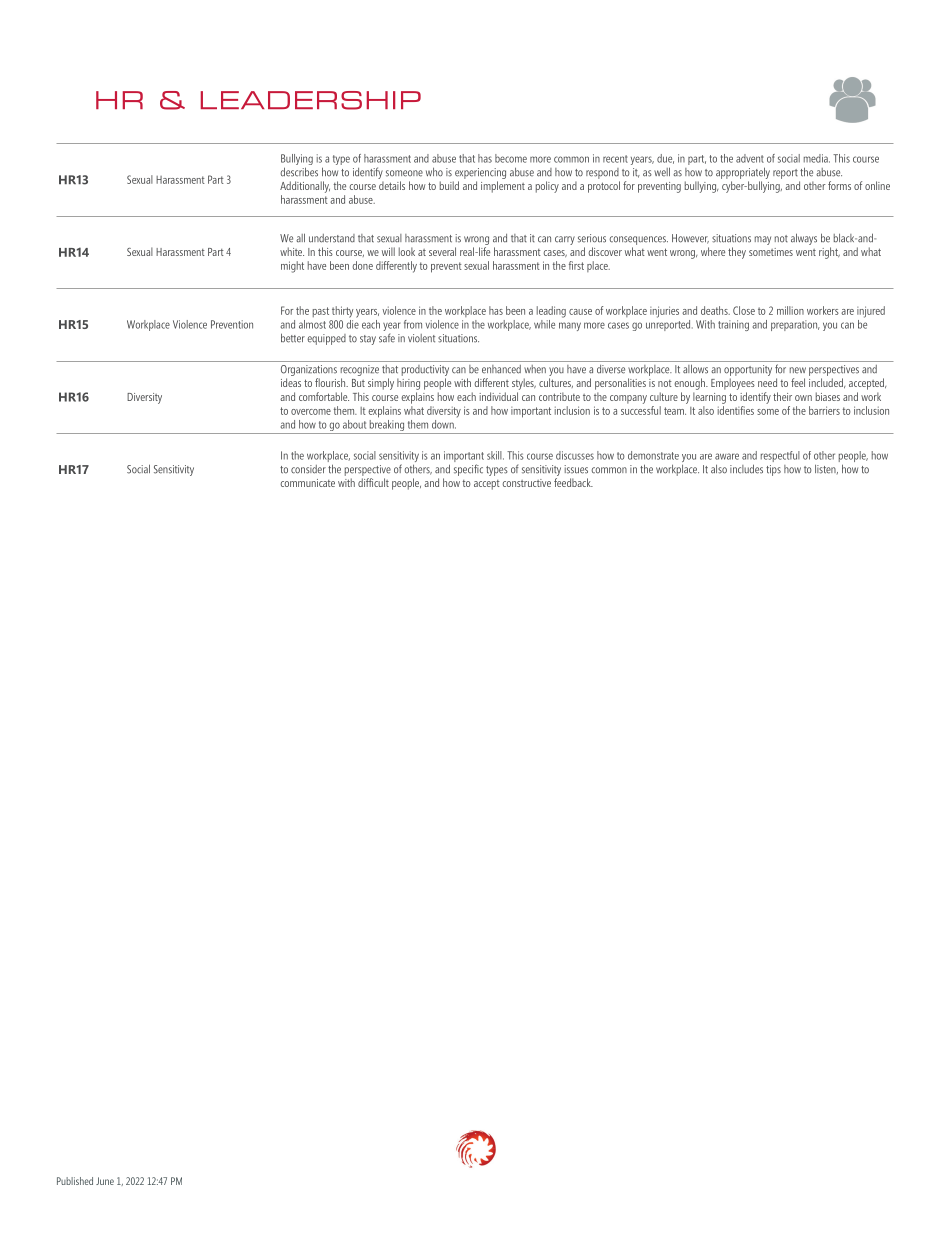 The width and height of the page is (952, 1233). I want to click on describes, so click(299, 172).
